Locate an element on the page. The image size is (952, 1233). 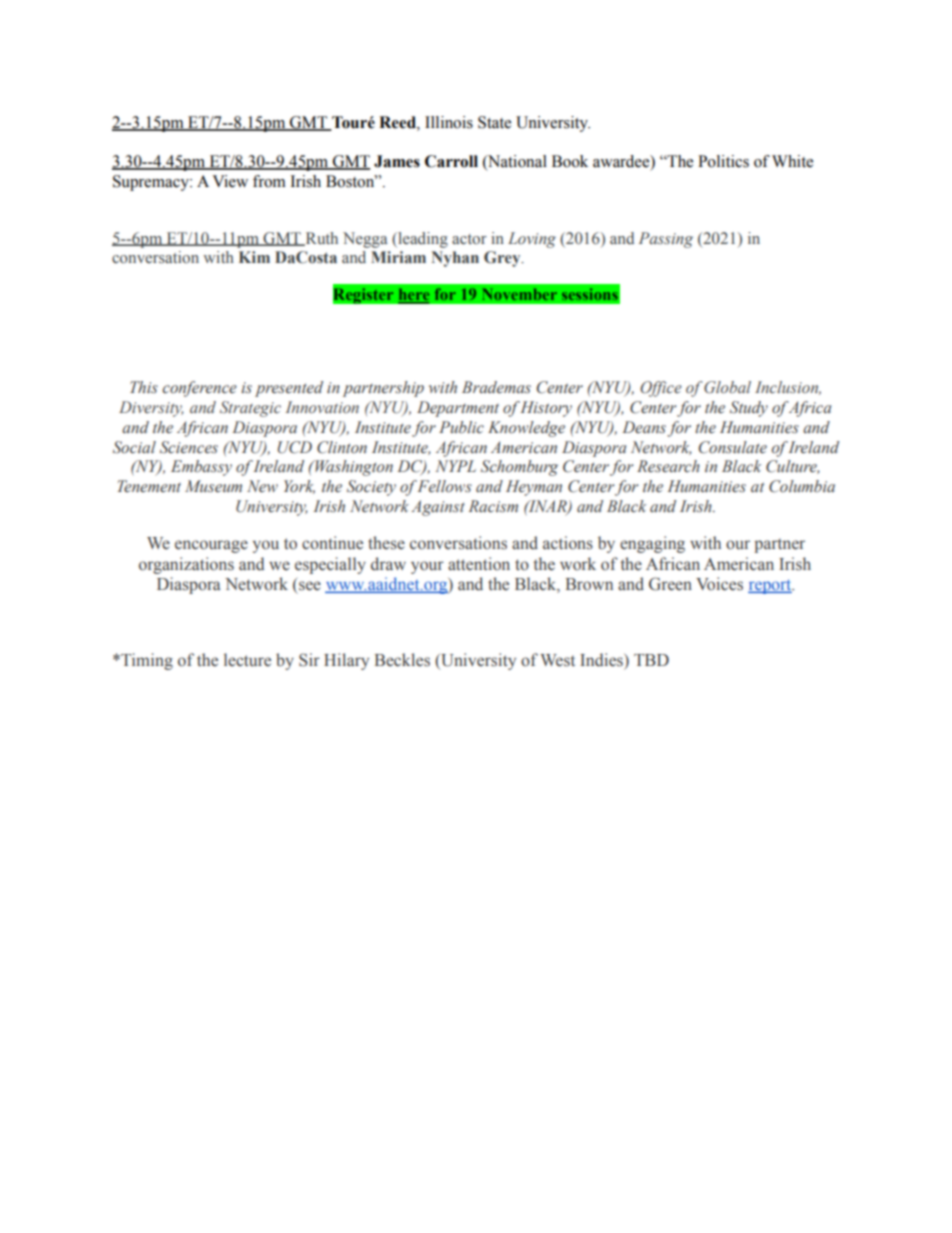
Nyhan is located at coordinates (455, 259).
